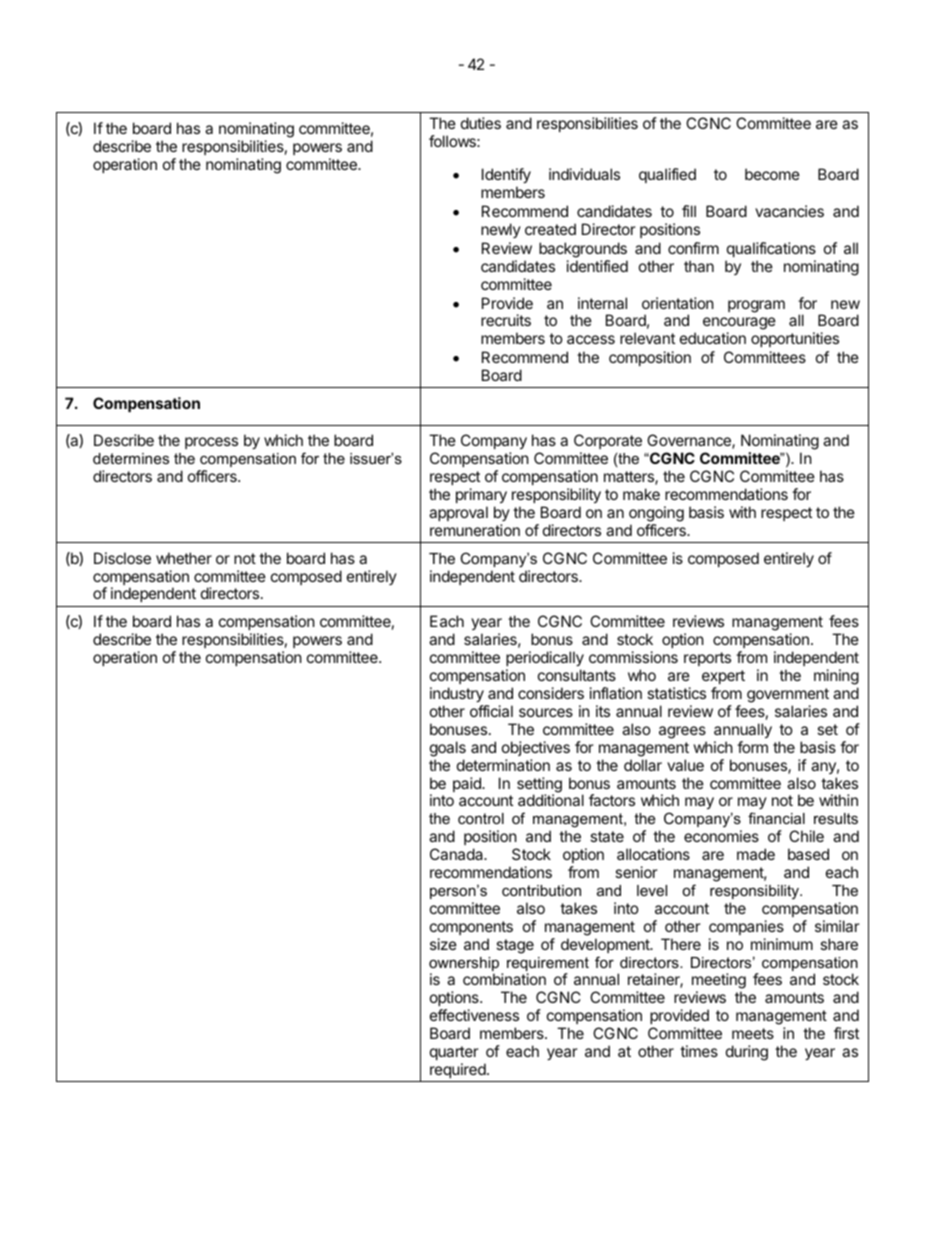  What do you see at coordinates (481, 123) in the screenshot?
I see `duties` at bounding box center [481, 123].
